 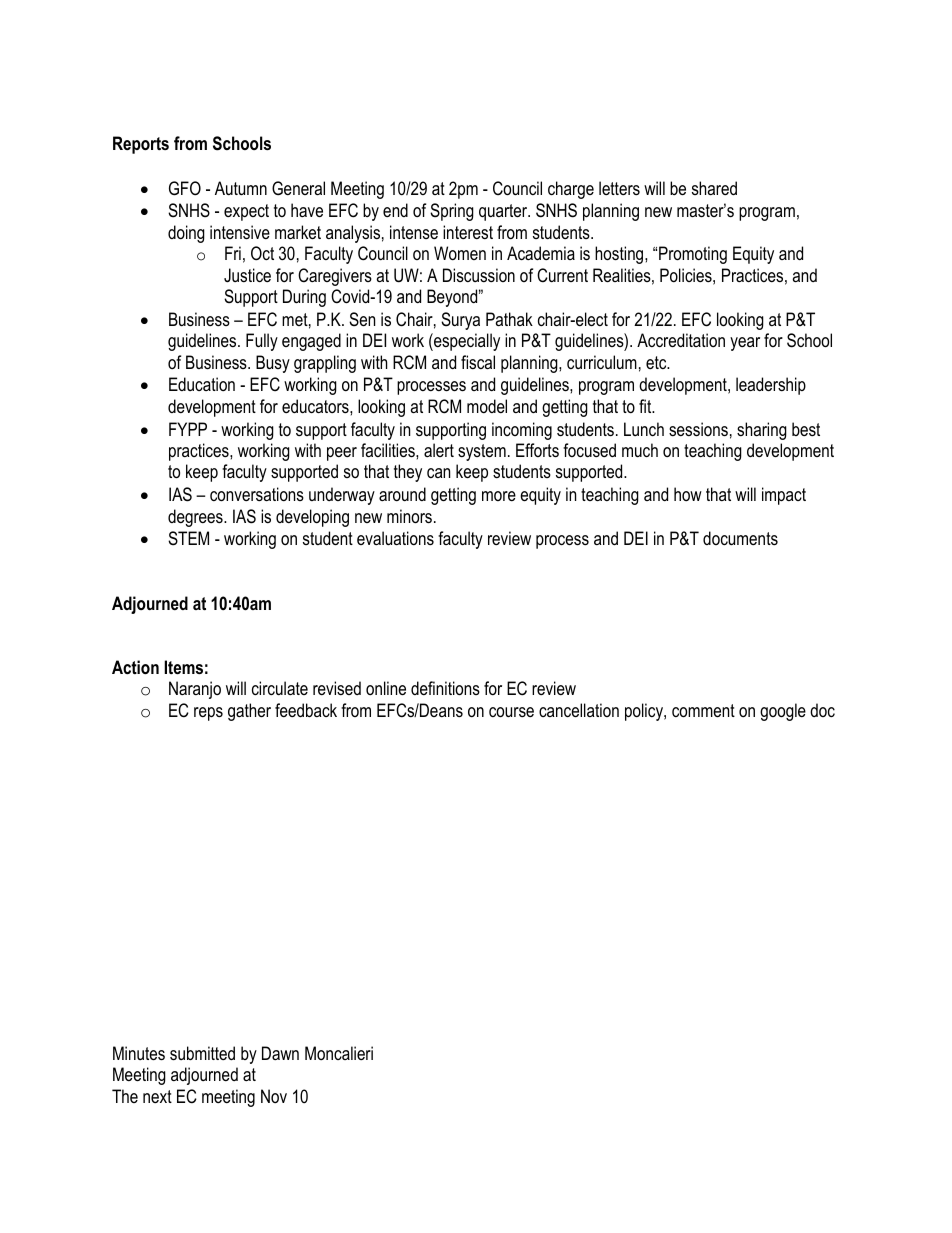 What do you see at coordinates (714, 188) in the screenshot?
I see `shared` at bounding box center [714, 188].
